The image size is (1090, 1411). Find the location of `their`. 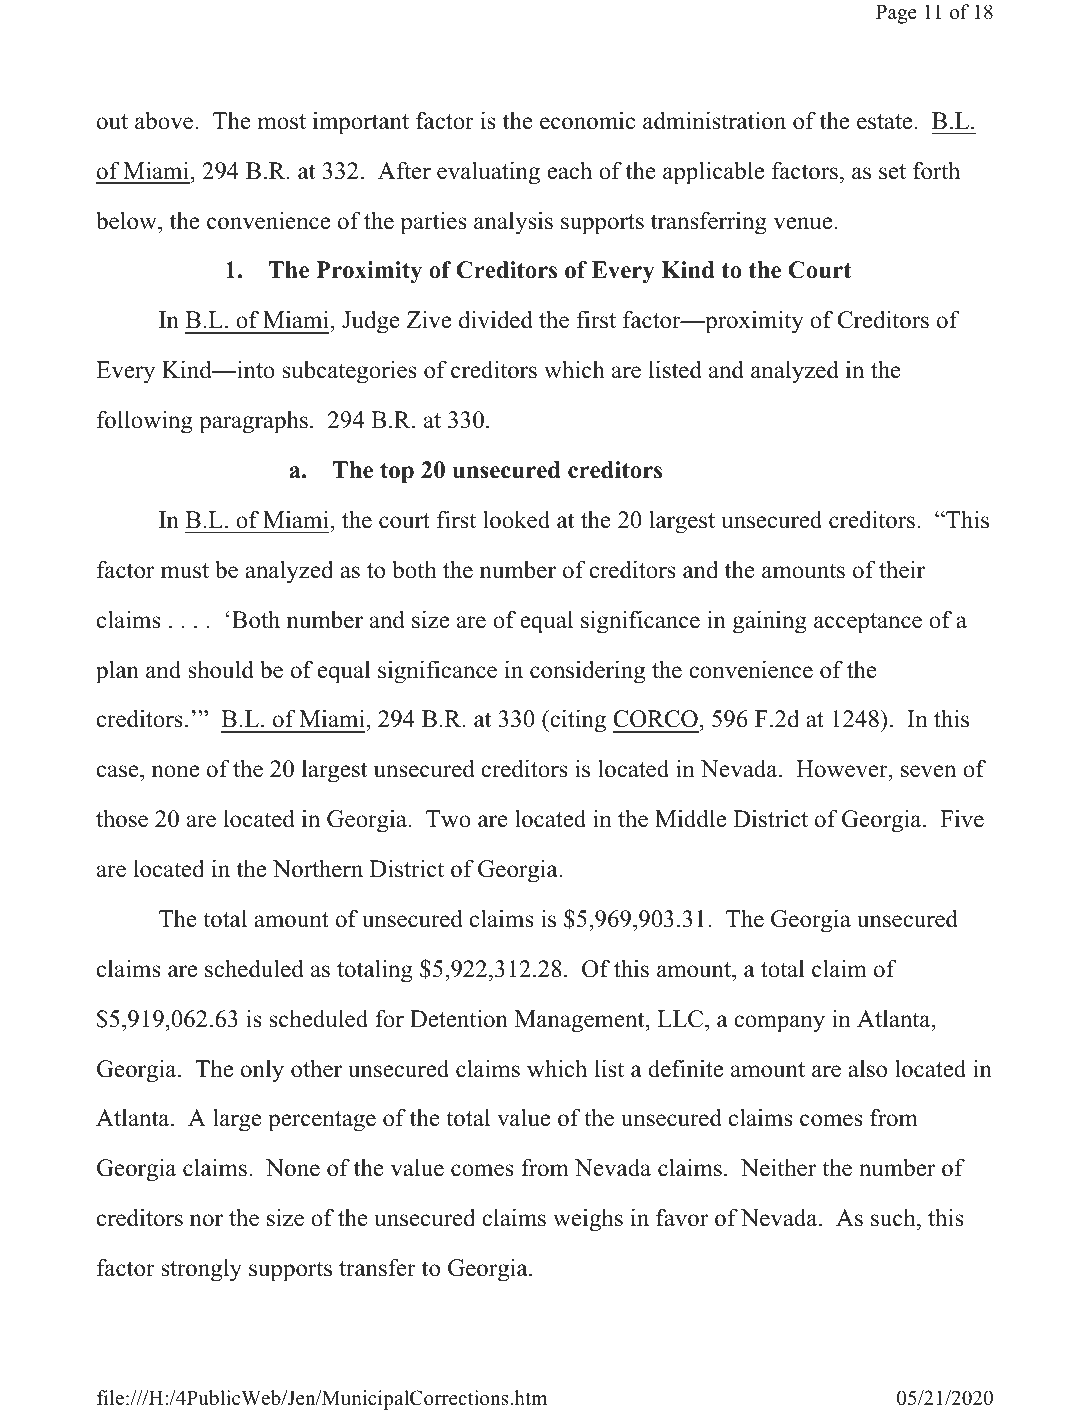

their is located at coordinates (902, 569).
